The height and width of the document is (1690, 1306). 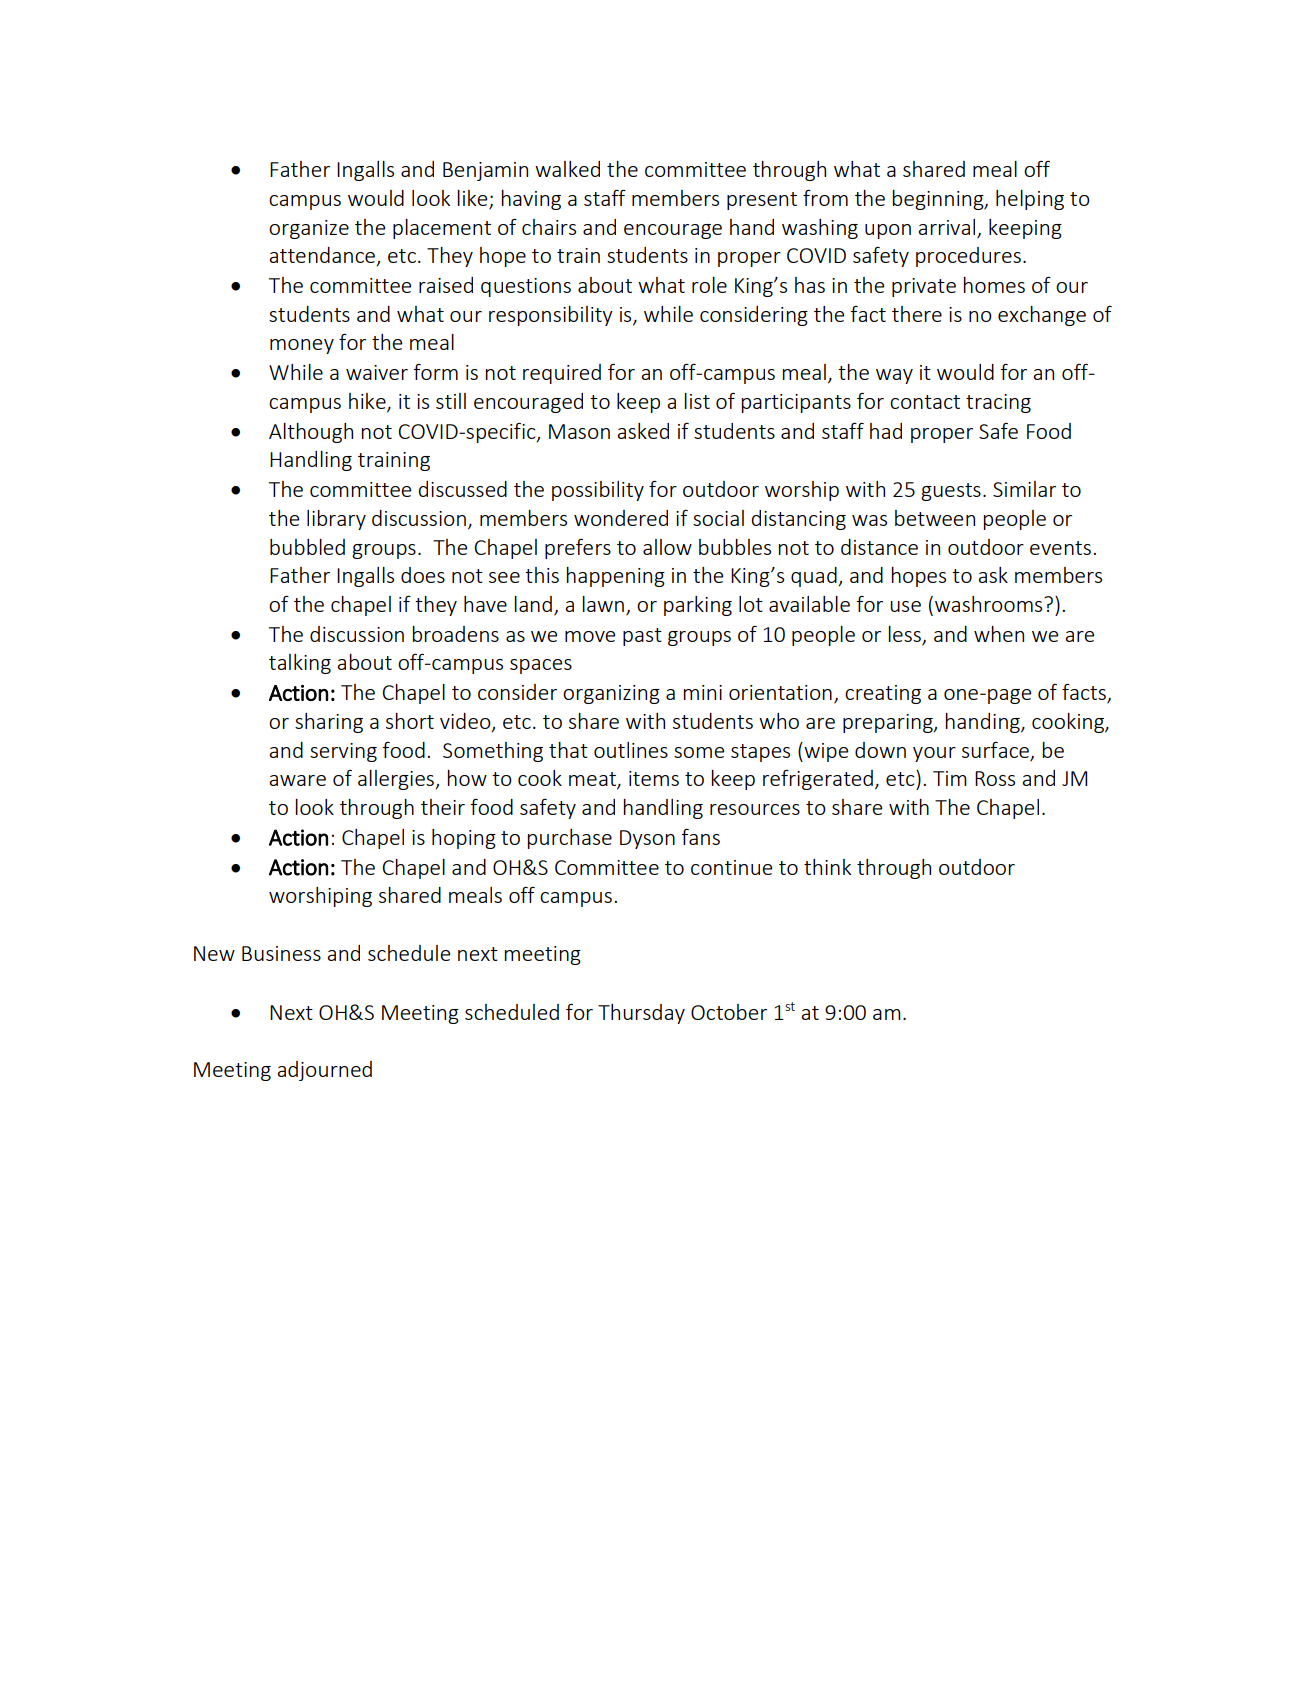 I want to click on surface, so click(x=995, y=750).
